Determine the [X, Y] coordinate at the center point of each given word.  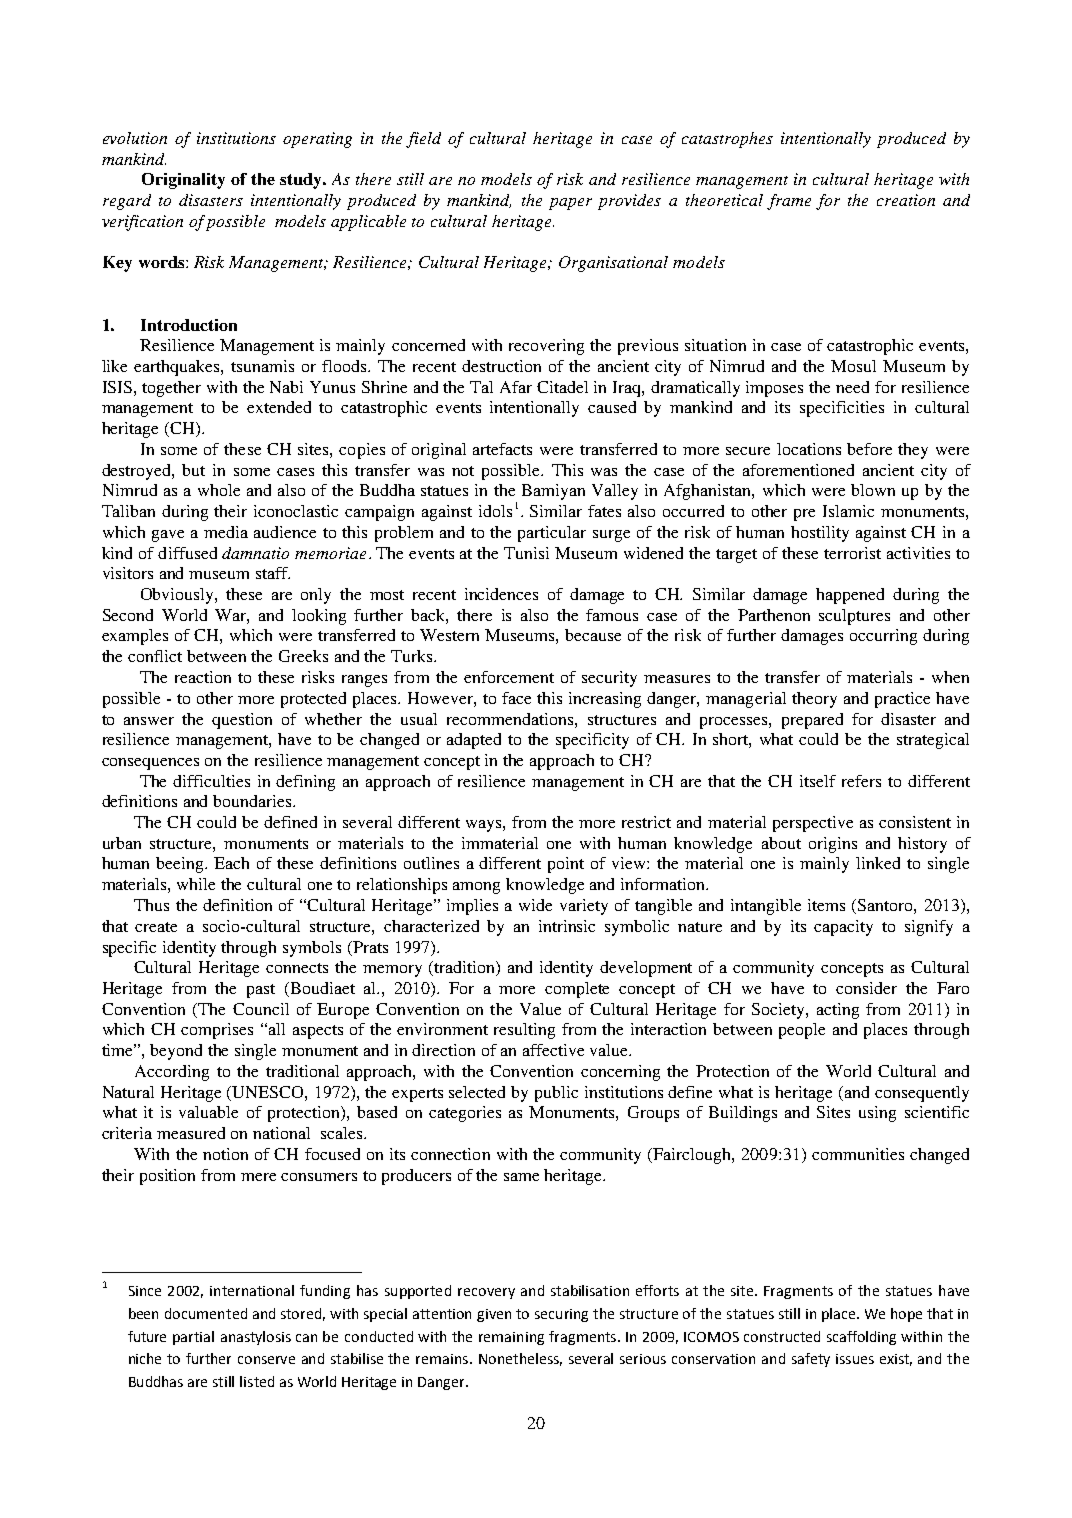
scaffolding [861, 1338]
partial [193, 1338]
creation [906, 200]
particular [552, 534]
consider [866, 988]
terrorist [852, 553]
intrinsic [567, 926]
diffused [187, 553]
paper [570, 204]
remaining [511, 1338]
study [302, 181]
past [261, 991]
